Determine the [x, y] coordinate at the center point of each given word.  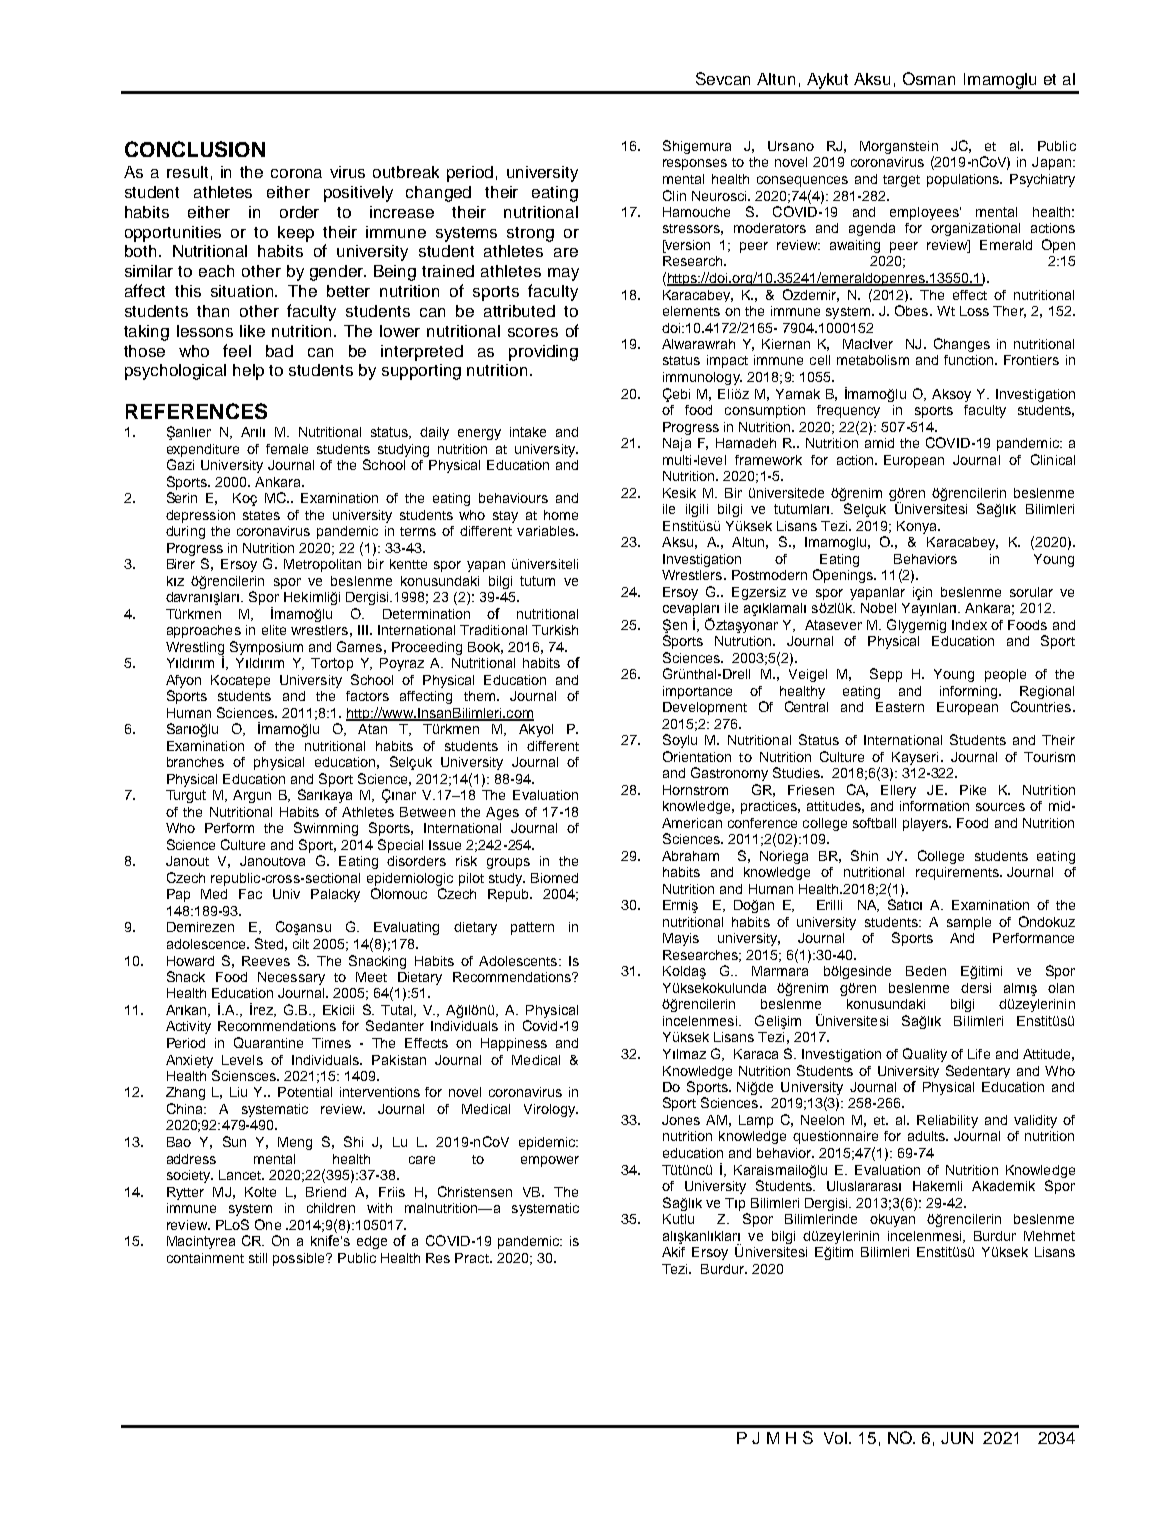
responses [695, 164]
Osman [929, 78]
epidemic [548, 1143]
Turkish [555, 630]
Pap [178, 895]
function [970, 360]
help [248, 372]
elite [274, 630]
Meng [295, 1143]
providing [543, 353]
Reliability [947, 1121]
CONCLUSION [195, 149]
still [258, 1258]
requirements [958, 873]
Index [969, 625]
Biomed [554, 878]
